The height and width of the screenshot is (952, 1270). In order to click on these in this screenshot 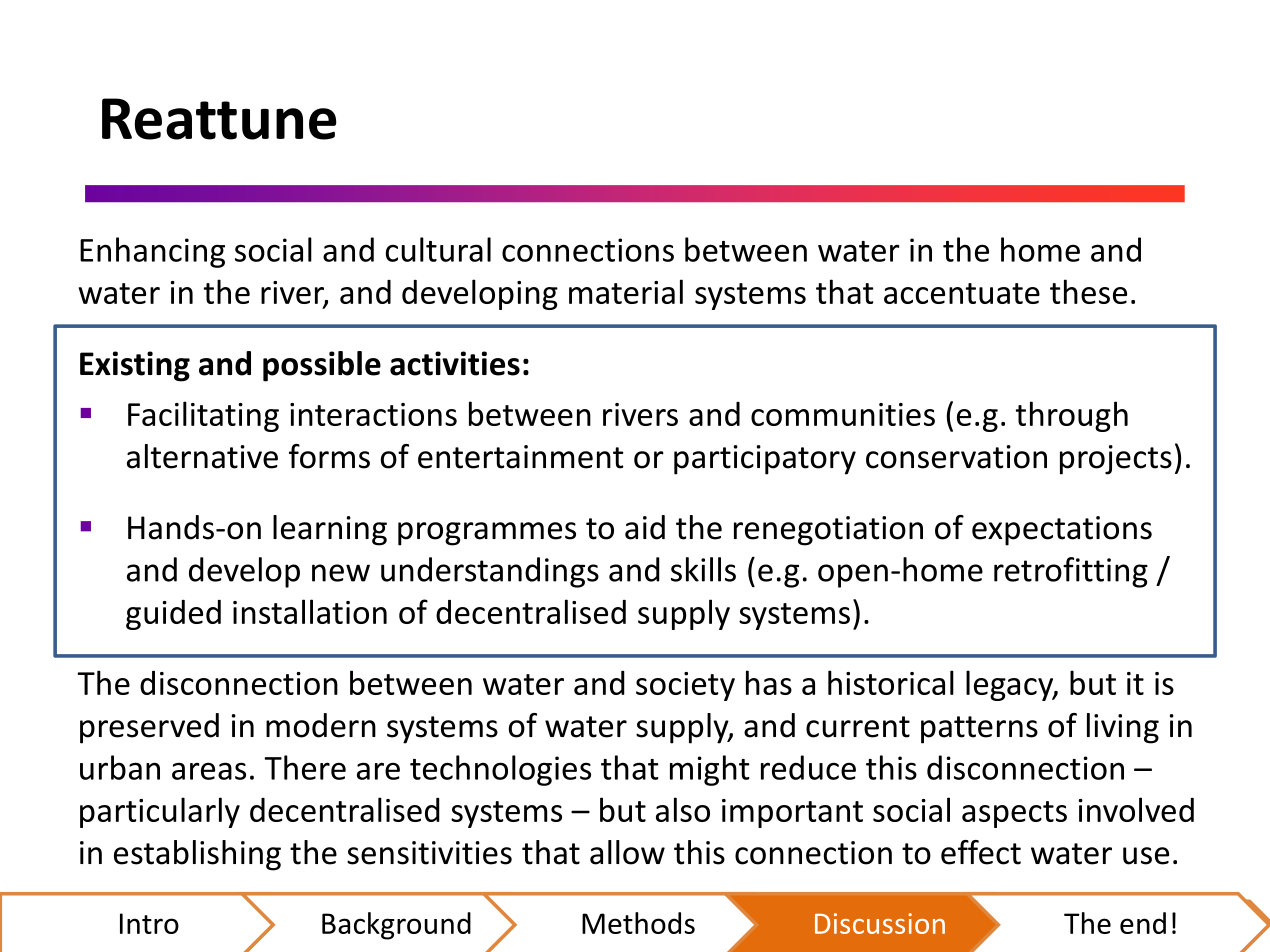, I will do `click(1088, 291)`.
